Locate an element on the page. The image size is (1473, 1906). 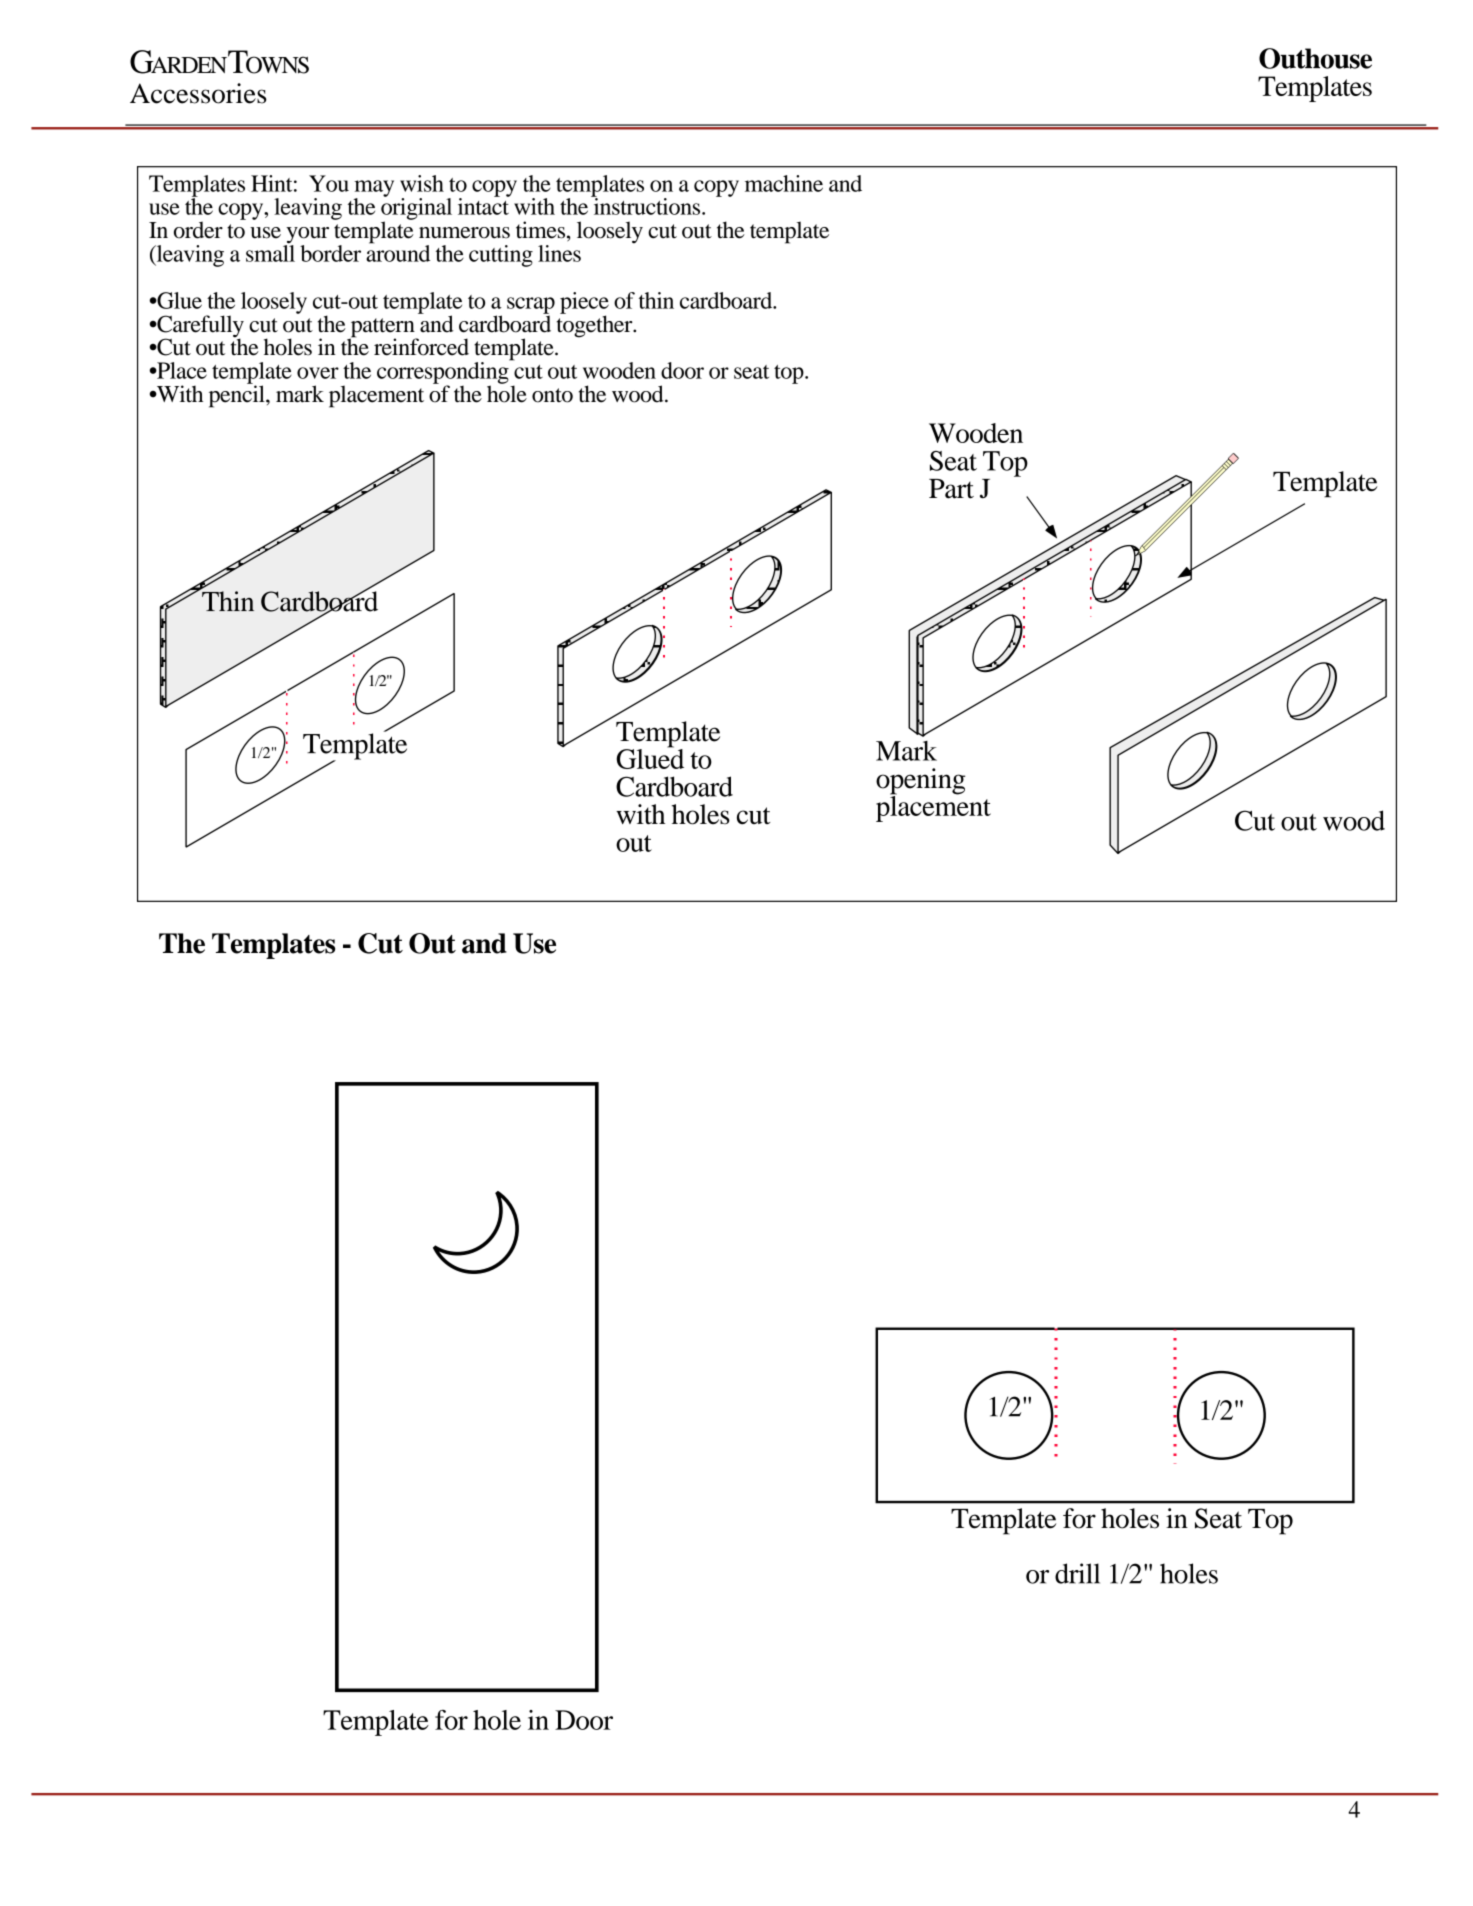
corresponding is located at coordinates (444, 373).
